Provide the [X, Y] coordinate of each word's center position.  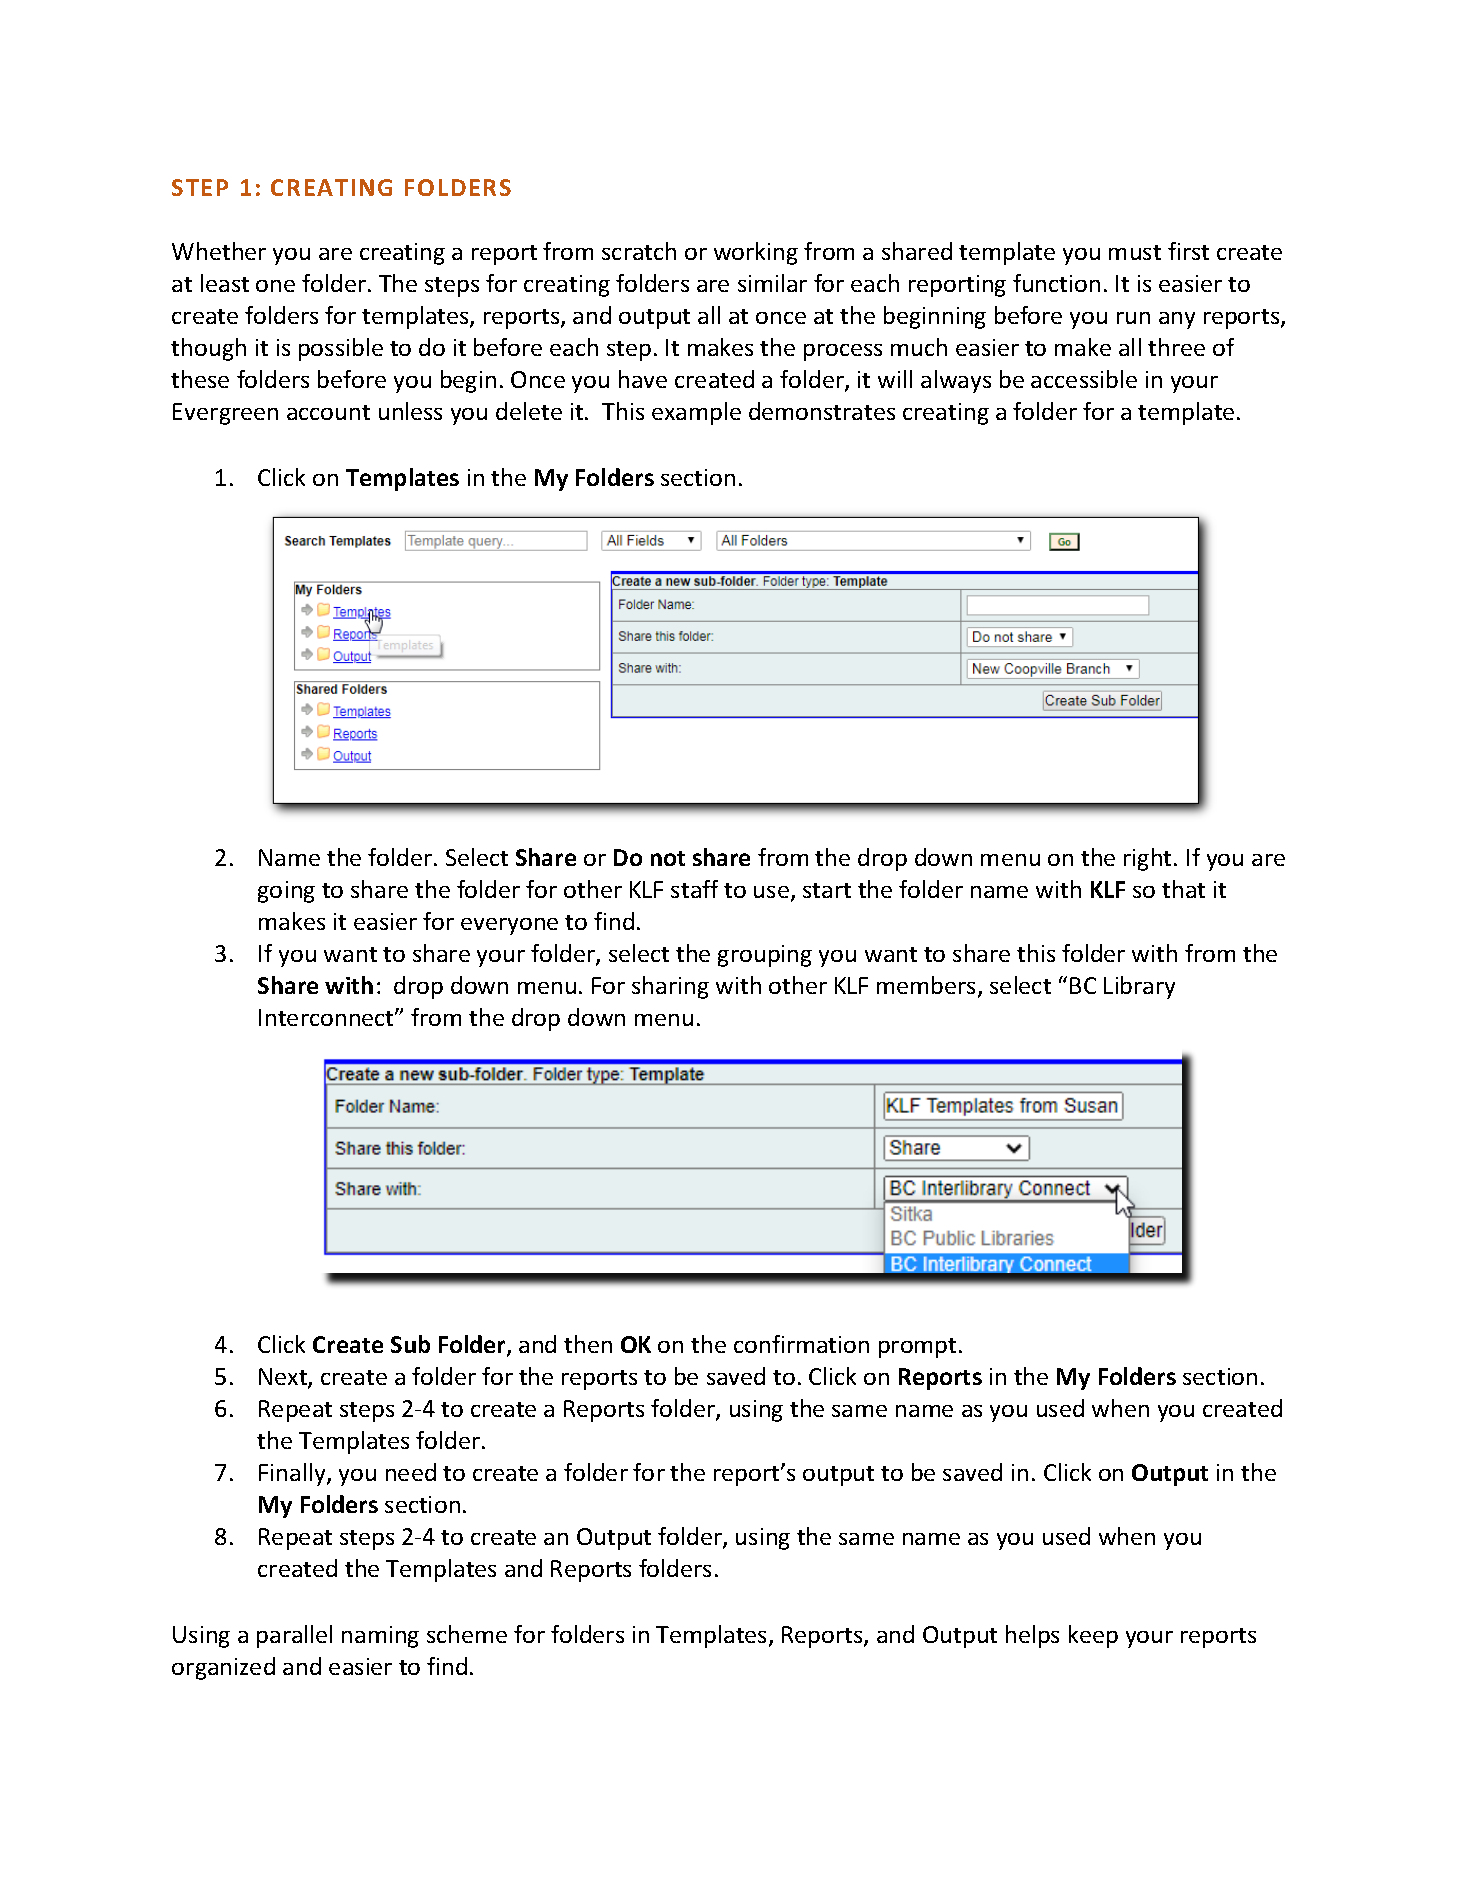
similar [772, 283]
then [588, 1344]
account [328, 412]
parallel [294, 1636]
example [696, 413]
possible [341, 349]
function [1056, 283]
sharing [670, 987]
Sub [410, 1344]
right [1147, 859]
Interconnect [327, 1017]
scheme [467, 1634]
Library [1139, 987]
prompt [917, 1348]
